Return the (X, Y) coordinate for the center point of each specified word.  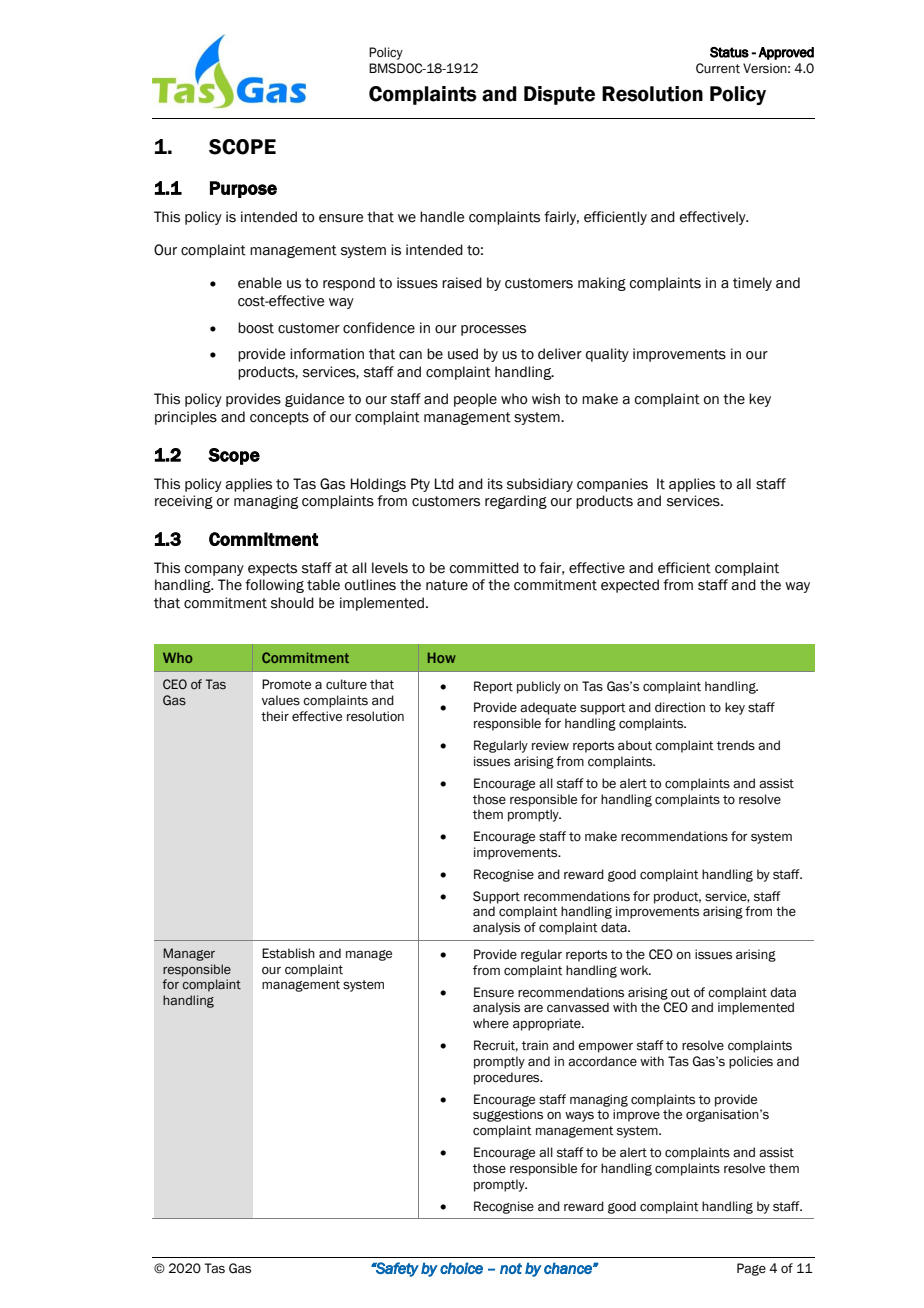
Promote (286, 684)
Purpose (243, 189)
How (442, 657)
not (511, 1268)
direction (680, 707)
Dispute (559, 95)
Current (718, 68)
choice (461, 1268)
